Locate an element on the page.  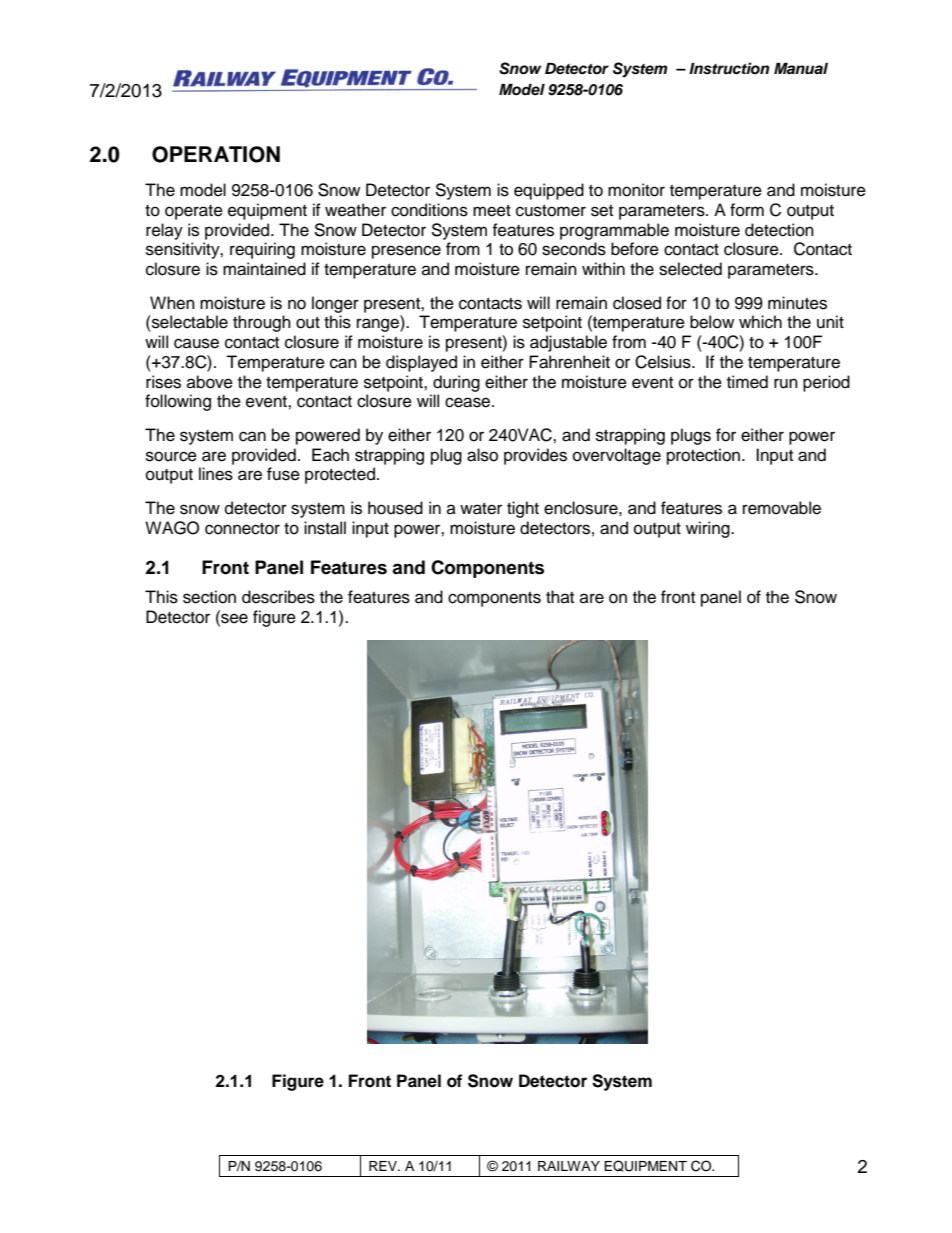
that is located at coordinates (560, 596).
